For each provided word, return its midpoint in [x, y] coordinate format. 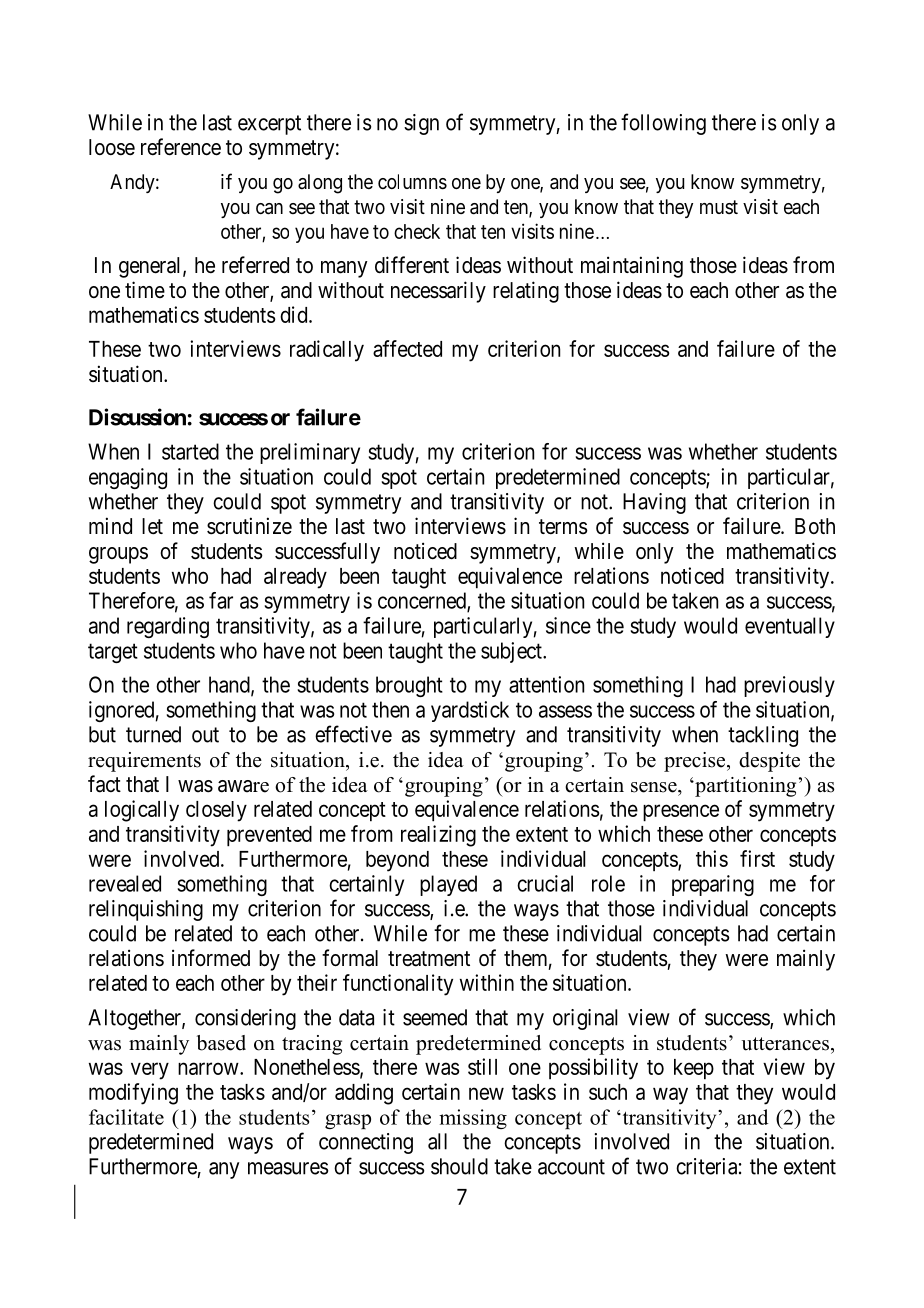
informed [211, 958]
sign [421, 124]
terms [563, 527]
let [152, 526]
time [145, 289]
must [719, 207]
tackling [763, 736]
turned [153, 734]
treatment [429, 959]
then [390, 709]
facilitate [126, 1117]
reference [181, 147]
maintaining [632, 267]
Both [815, 526]
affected [407, 348]
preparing [713, 885]
